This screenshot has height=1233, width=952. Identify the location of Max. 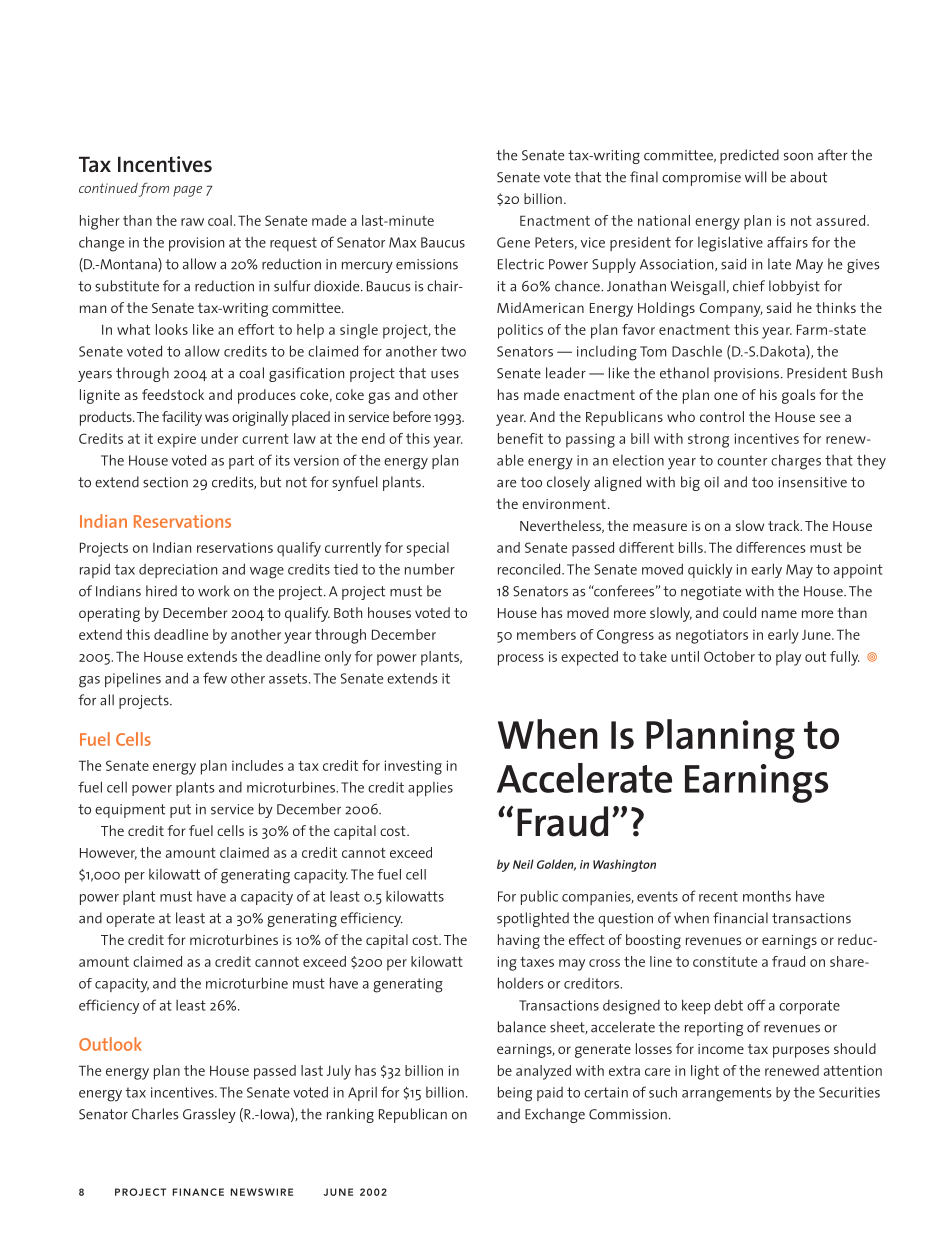
(402, 242).
